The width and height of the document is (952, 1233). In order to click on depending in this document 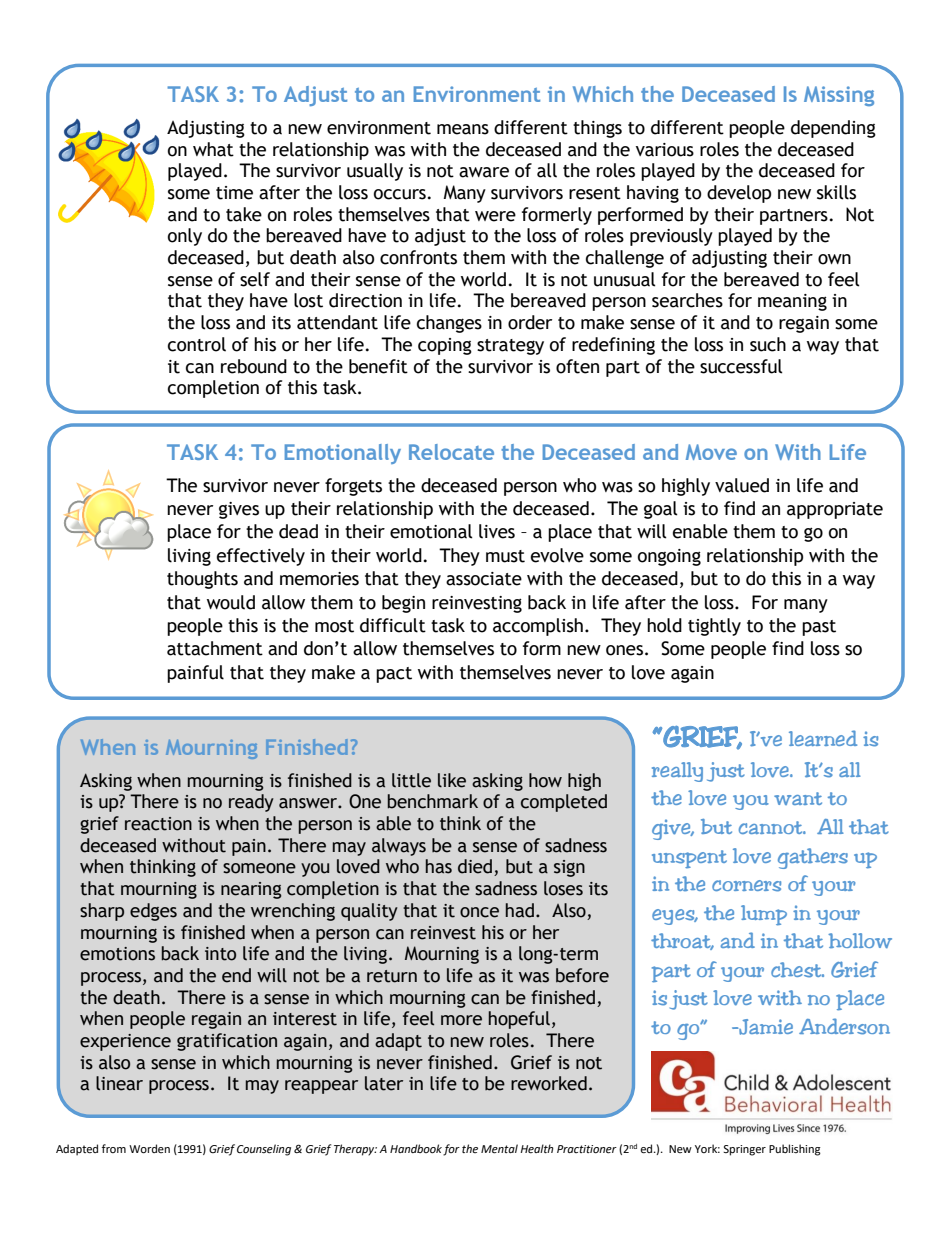, I will do `click(833, 129)`.
